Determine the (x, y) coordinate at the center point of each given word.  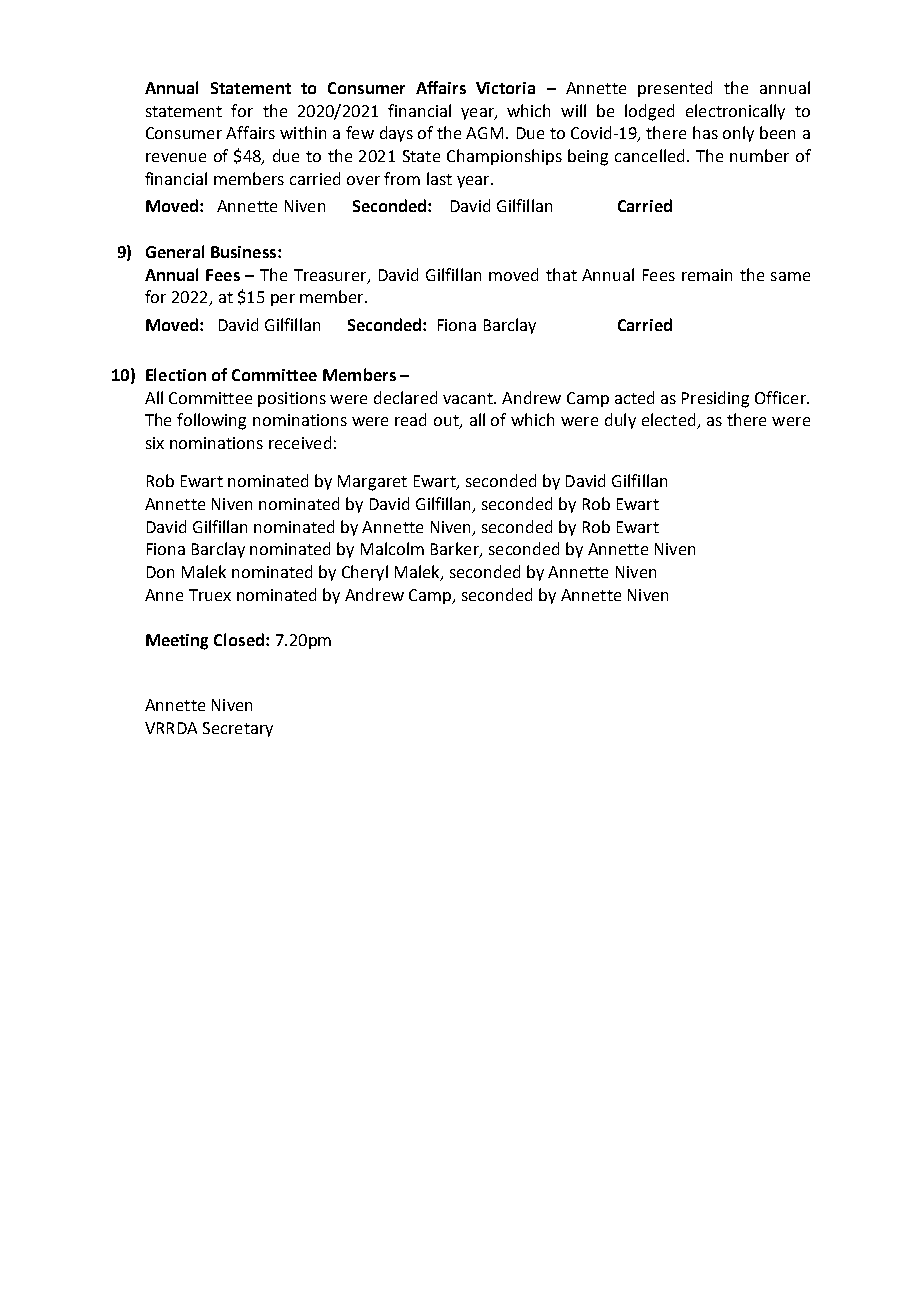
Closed (239, 639)
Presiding (715, 399)
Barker (456, 550)
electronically (735, 112)
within (303, 132)
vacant (469, 398)
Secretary (238, 729)
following (211, 421)
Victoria (505, 88)
